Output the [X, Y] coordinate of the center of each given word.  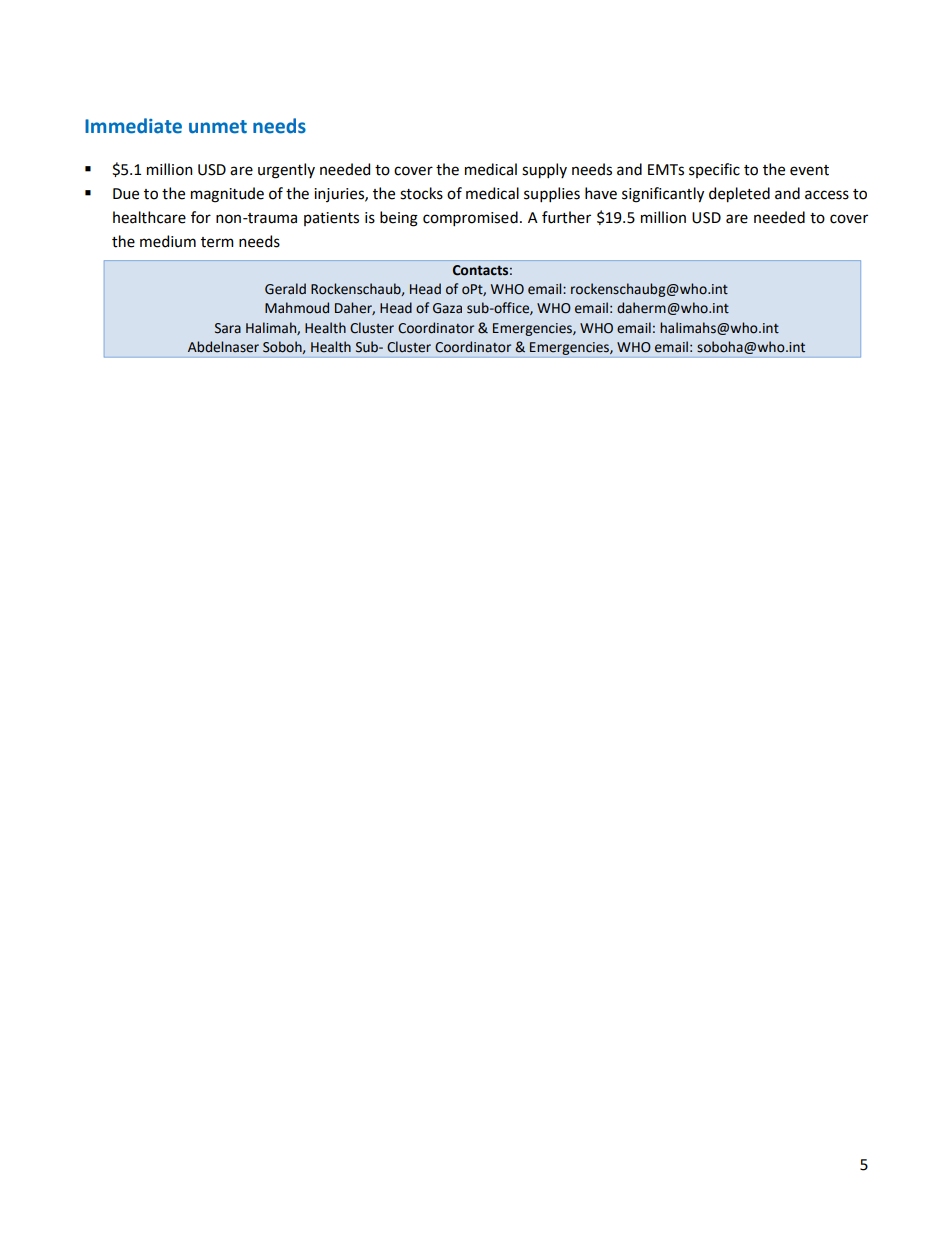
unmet [218, 127]
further [566, 217]
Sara [228, 328]
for [201, 217]
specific [714, 170]
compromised [470, 218]
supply [544, 171]
